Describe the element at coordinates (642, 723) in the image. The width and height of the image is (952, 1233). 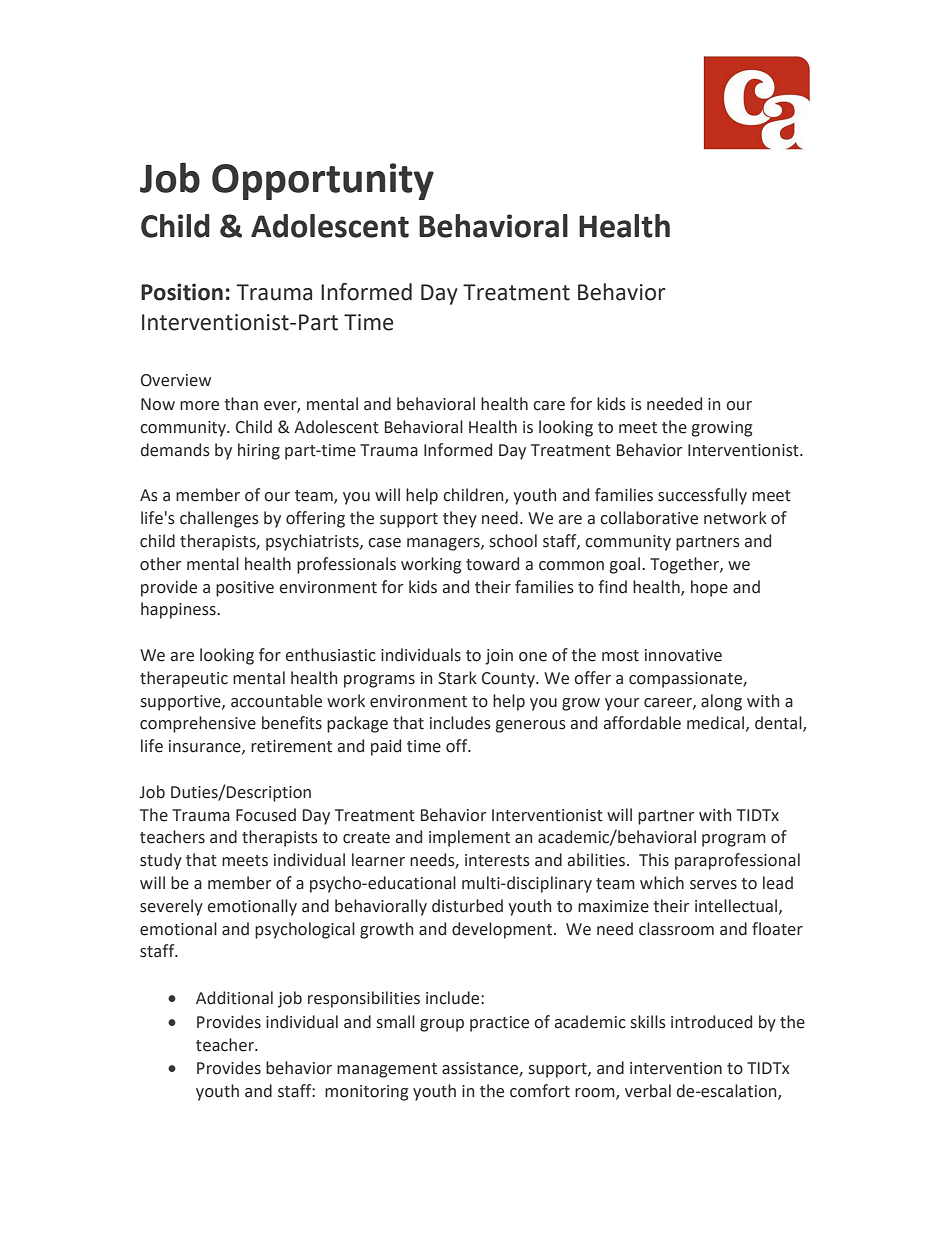
I see `affordable` at that location.
